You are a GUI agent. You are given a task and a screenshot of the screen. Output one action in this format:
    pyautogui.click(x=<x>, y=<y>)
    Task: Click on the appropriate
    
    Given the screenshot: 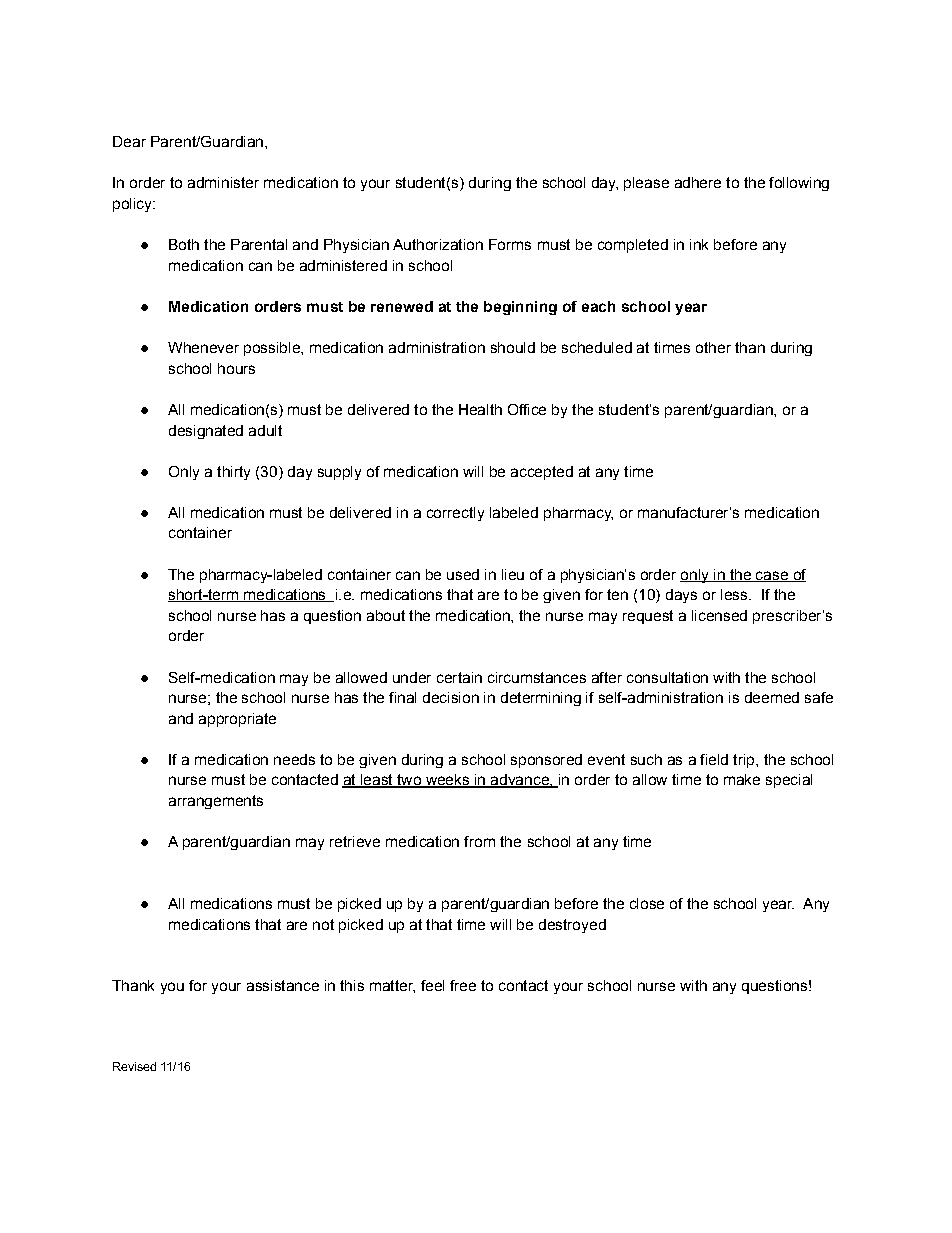 What is the action you would take?
    pyautogui.click(x=237, y=720)
